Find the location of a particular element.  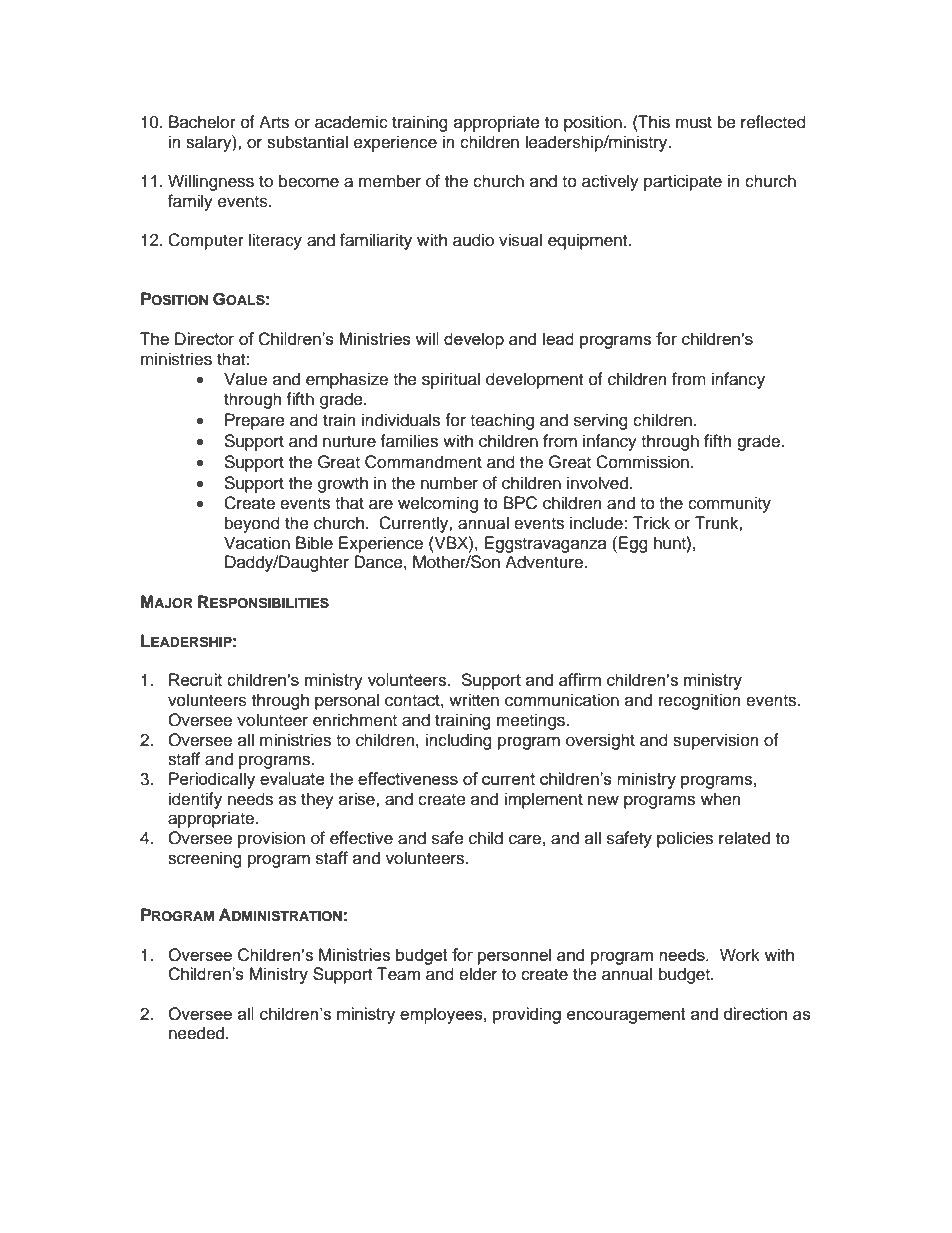

must is located at coordinates (694, 123).
